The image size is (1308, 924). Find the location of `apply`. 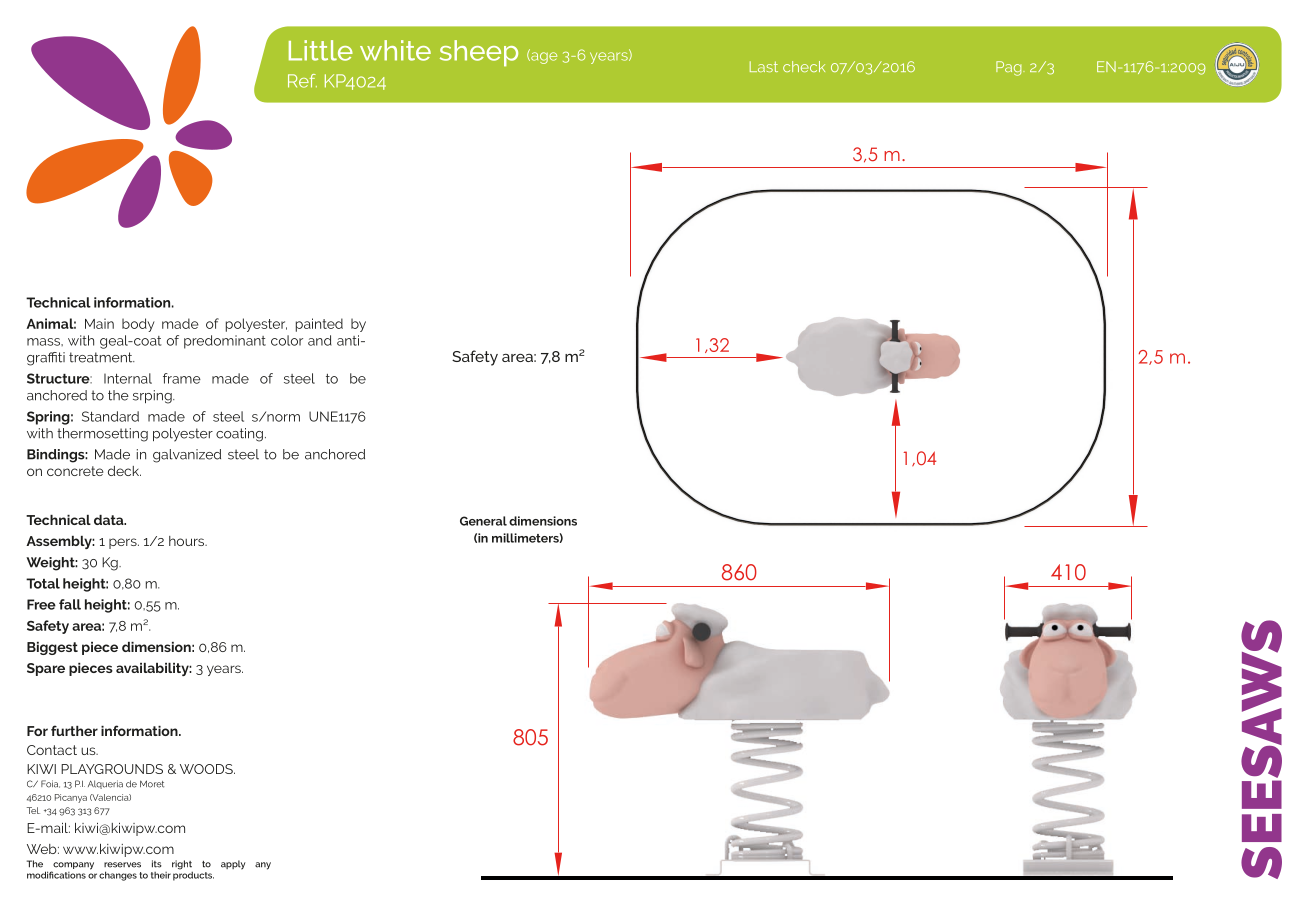

apply is located at coordinates (233, 865).
